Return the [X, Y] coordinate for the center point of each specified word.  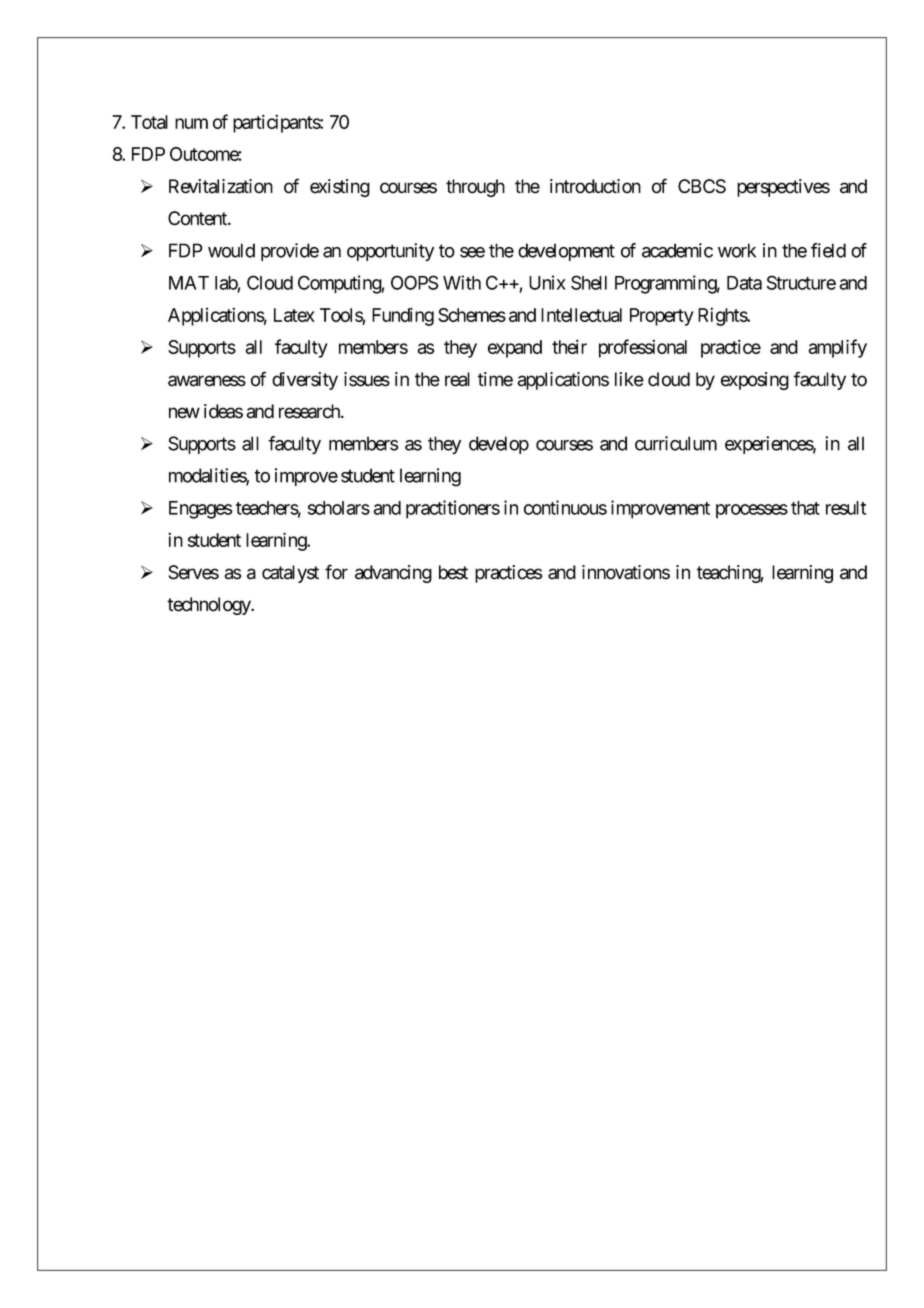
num [191, 123]
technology [210, 606]
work [737, 250]
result [846, 508]
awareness [207, 381]
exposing [755, 381]
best [453, 572]
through [475, 188]
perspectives [783, 188]
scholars [339, 508]
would [231, 250]
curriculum [676, 443]
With [462, 282]
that [805, 508]
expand [515, 349]
